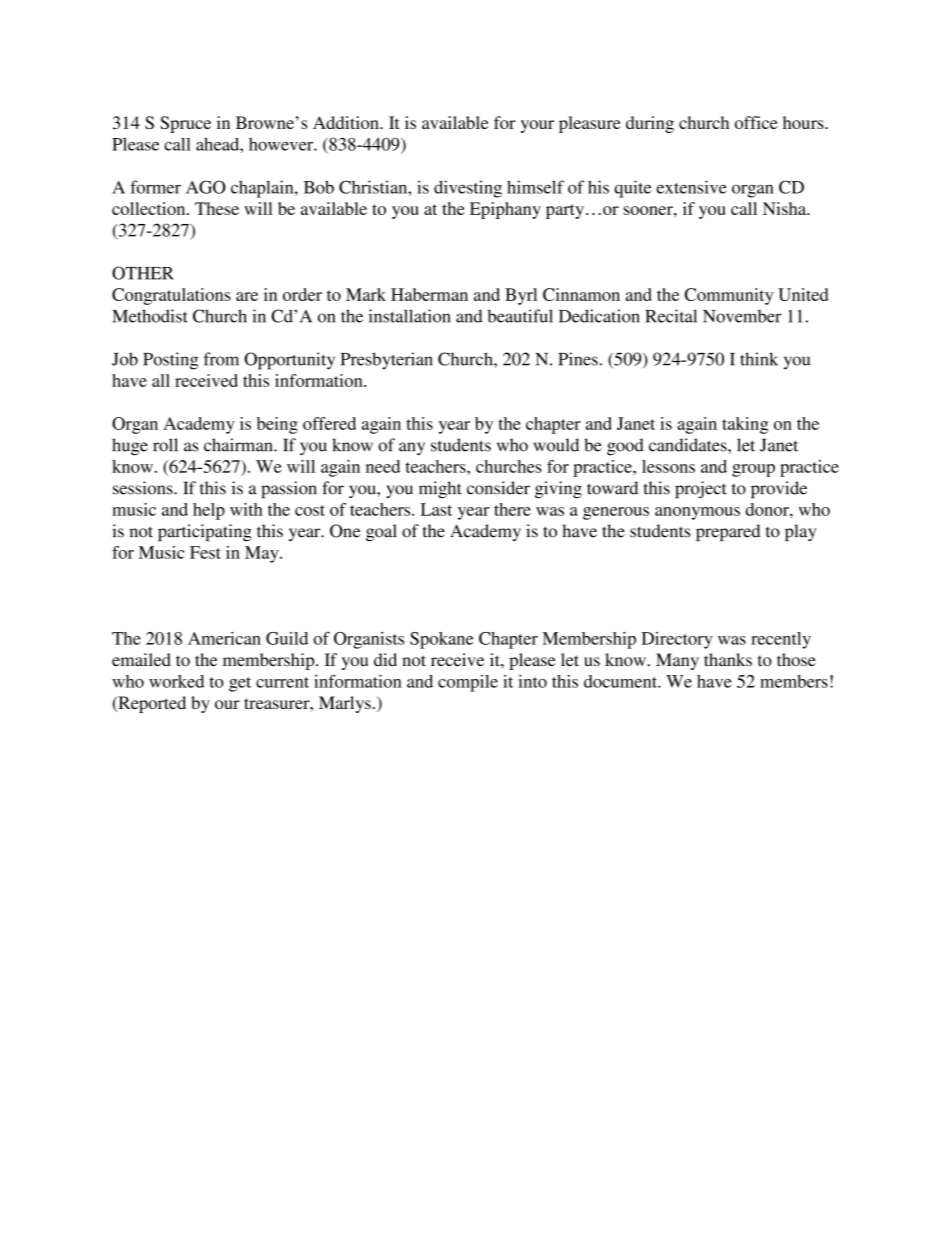 This image has width=952, height=1233. Describe the element at coordinates (277, 425) in the image. I see `being` at that location.
